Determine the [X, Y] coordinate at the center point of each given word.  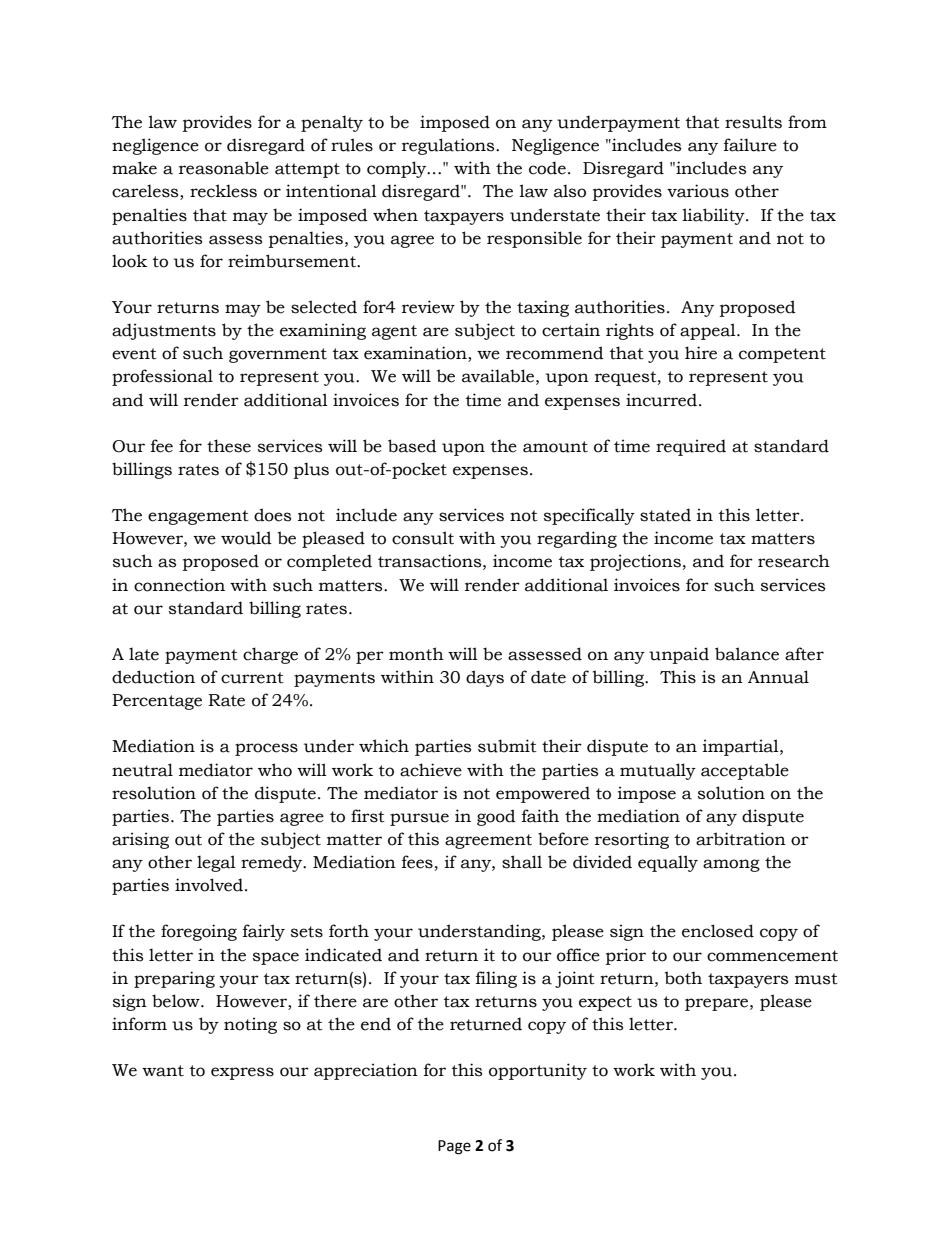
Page [454, 1147]
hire [701, 353]
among [731, 865]
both [683, 978]
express [242, 1073]
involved [210, 885]
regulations [449, 146]
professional [162, 377]
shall [522, 862]
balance [747, 654]
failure [750, 145]
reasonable [224, 168]
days [485, 678]
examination [416, 354]
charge [270, 655]
